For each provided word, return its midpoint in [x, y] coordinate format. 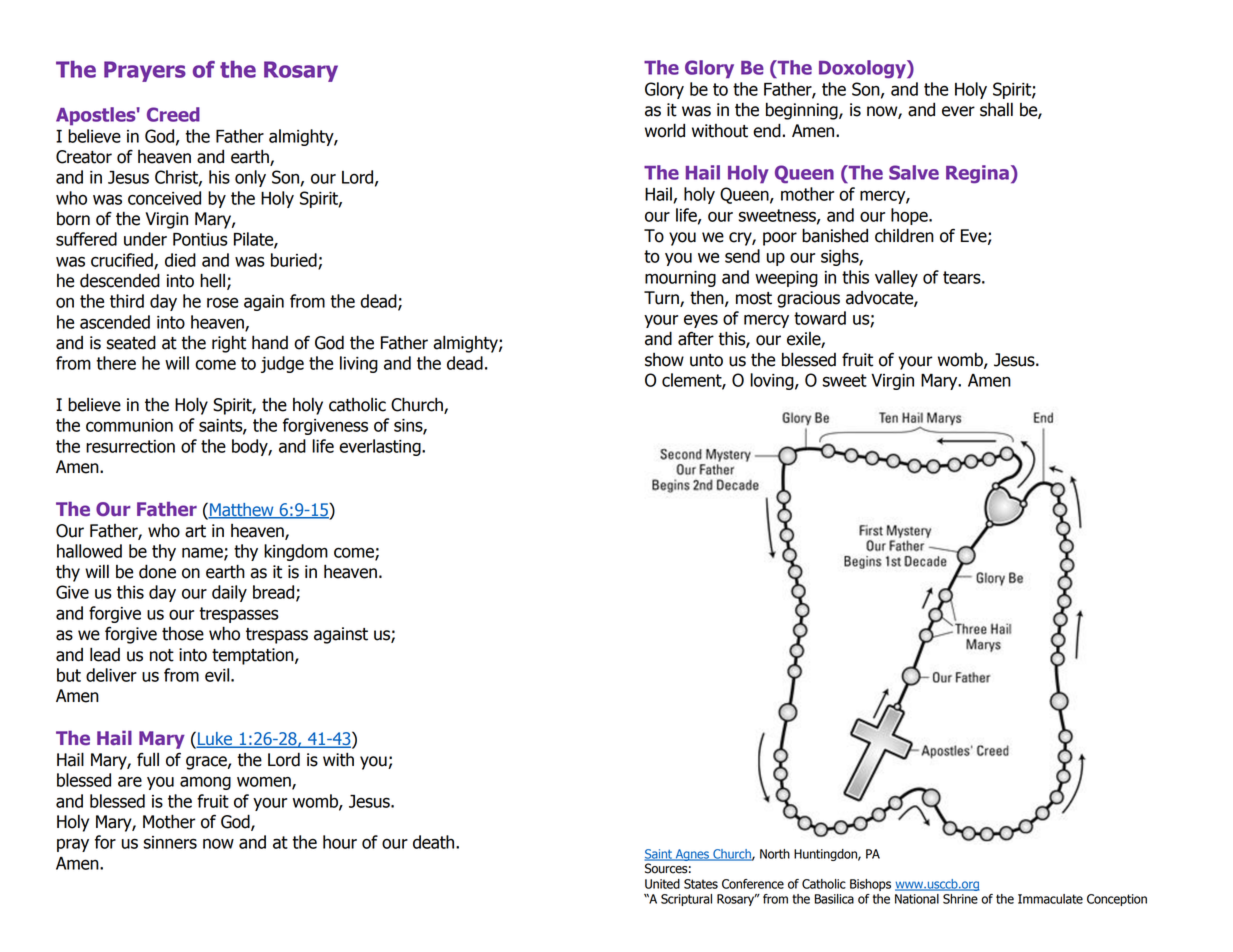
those [183, 634]
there [116, 363]
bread [273, 592]
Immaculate [1050, 899]
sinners [170, 842]
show [664, 360]
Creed [173, 114]
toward [820, 318]
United [662, 884]
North [775, 854]
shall [996, 109]
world [665, 130]
